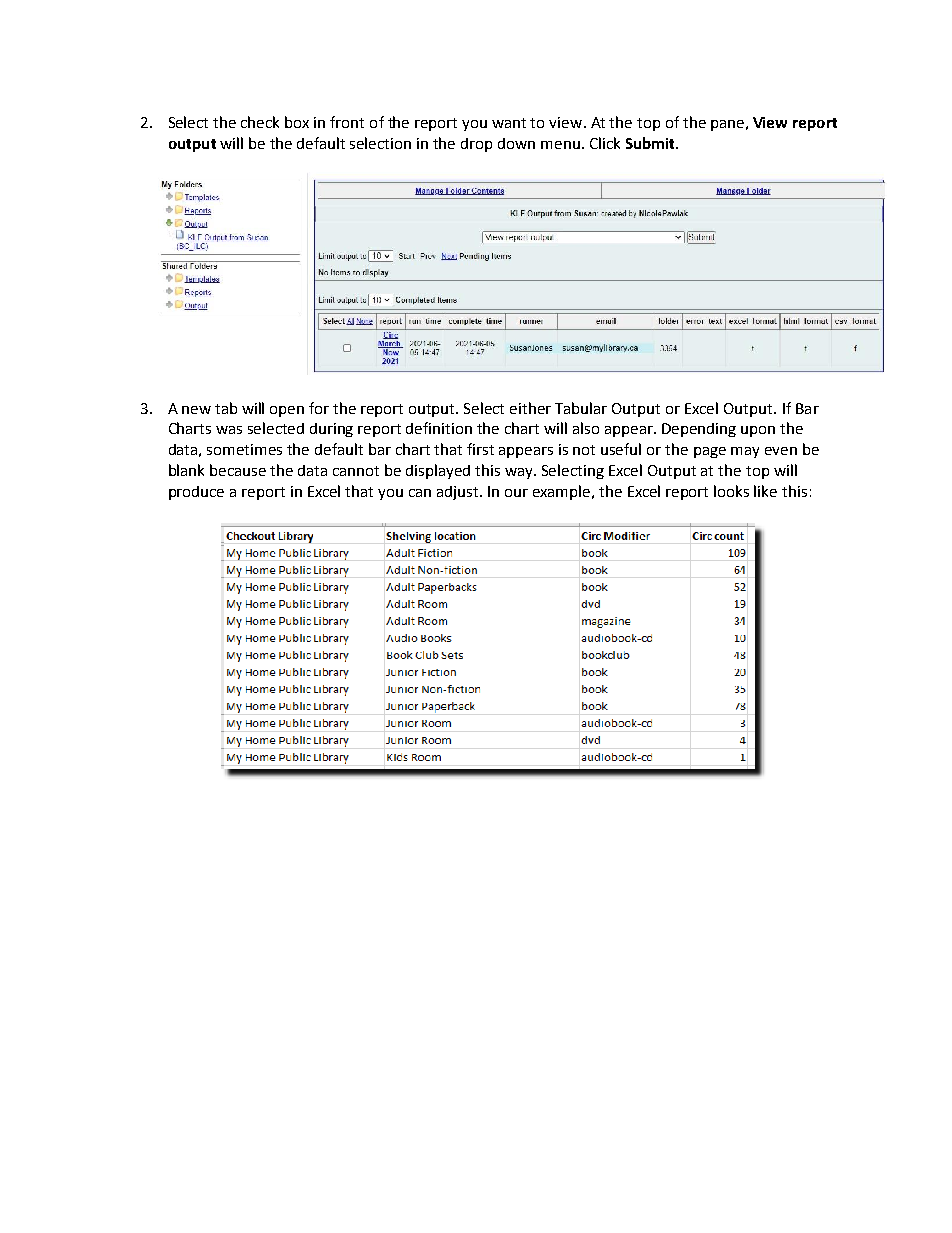 This page has width=952, height=1233. I want to click on Tabular, so click(581, 408).
